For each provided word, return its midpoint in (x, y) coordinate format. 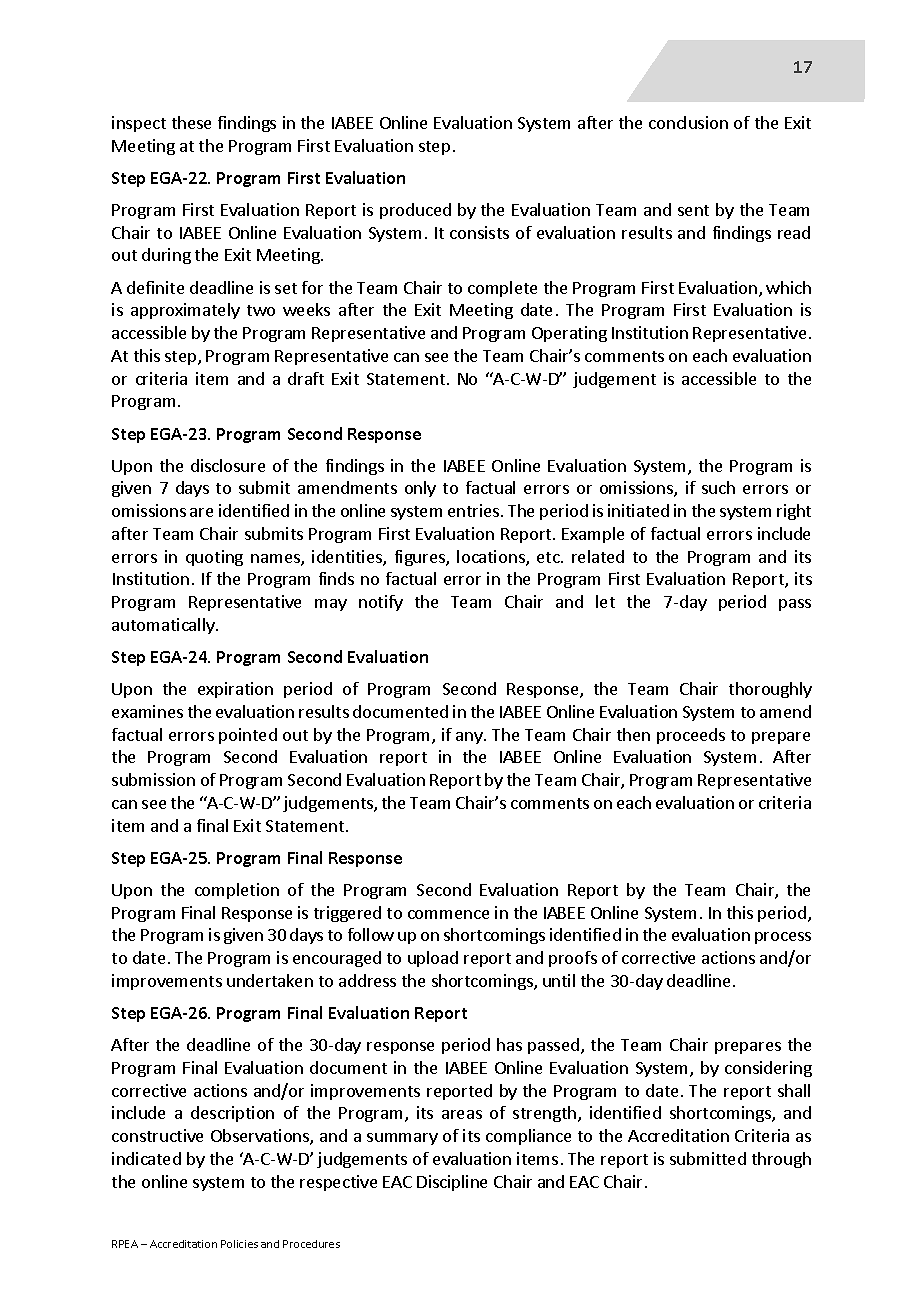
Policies (239, 1244)
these (191, 122)
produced (415, 211)
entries (475, 510)
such (718, 487)
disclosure (228, 465)
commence (448, 914)
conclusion (688, 122)
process (783, 938)
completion (237, 891)
